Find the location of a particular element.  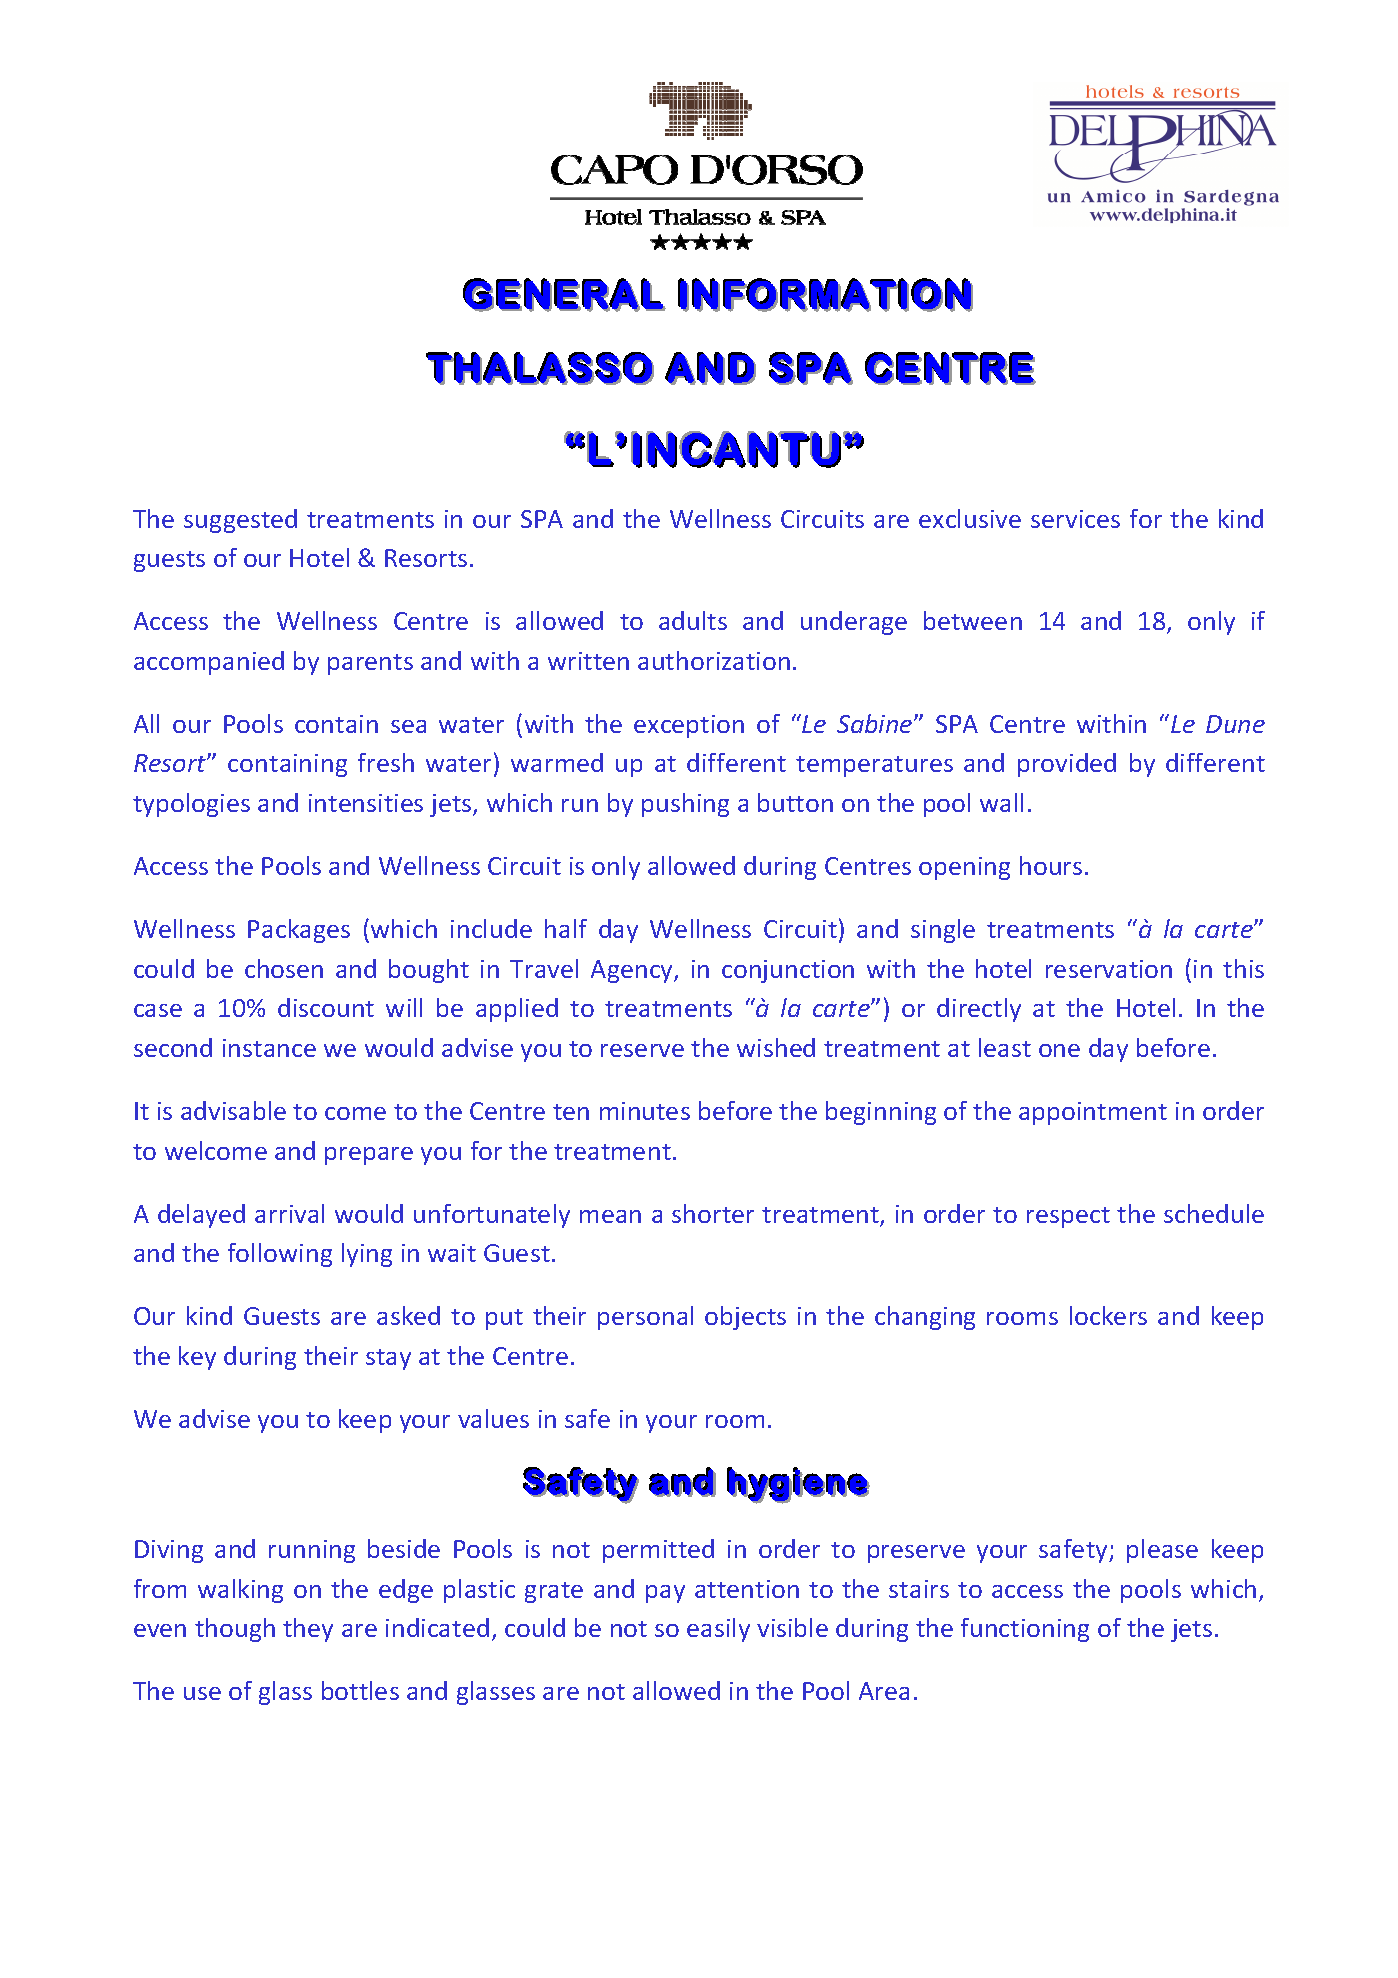

they is located at coordinates (308, 1630).
